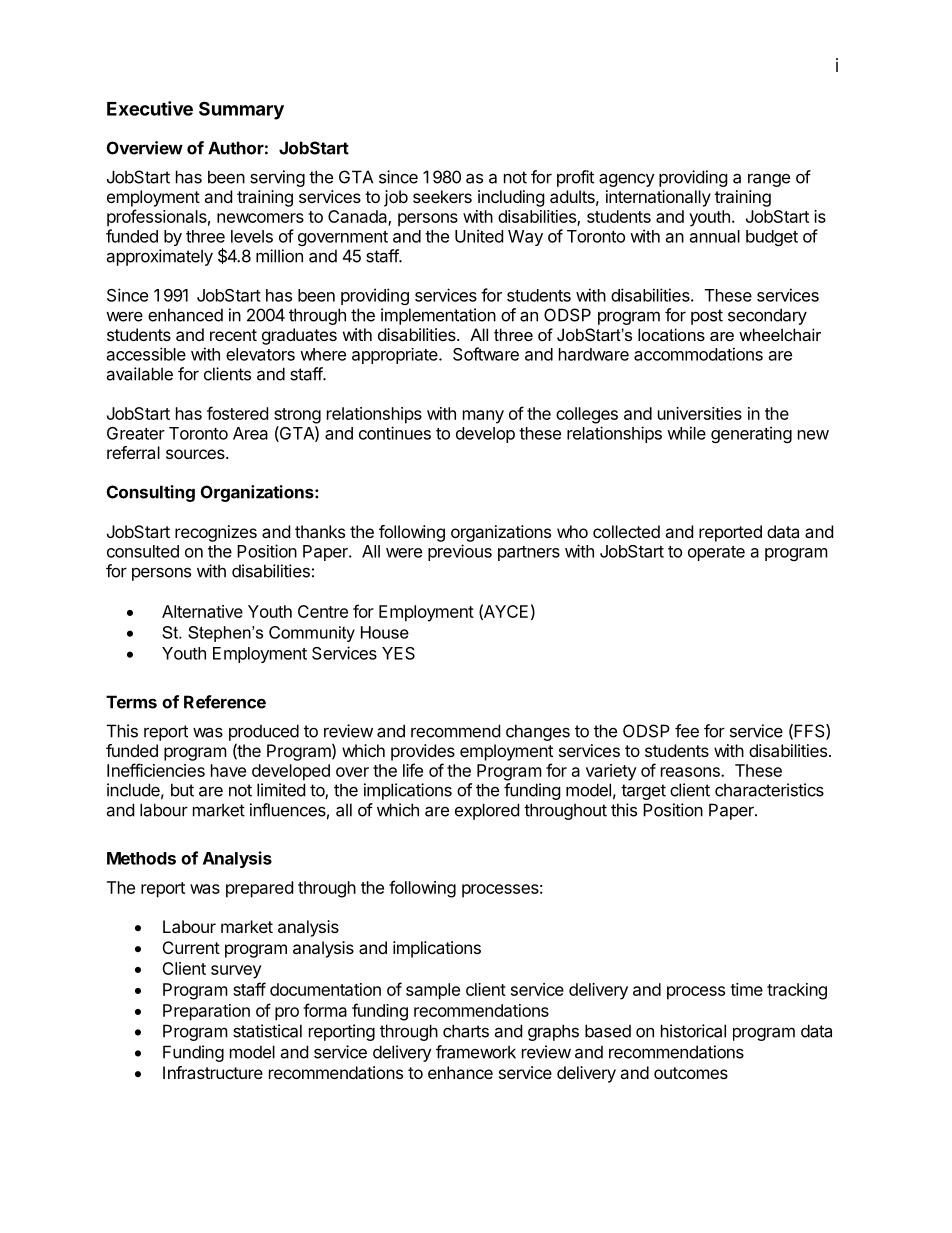 The width and height of the image is (952, 1233). I want to click on range, so click(769, 180).
